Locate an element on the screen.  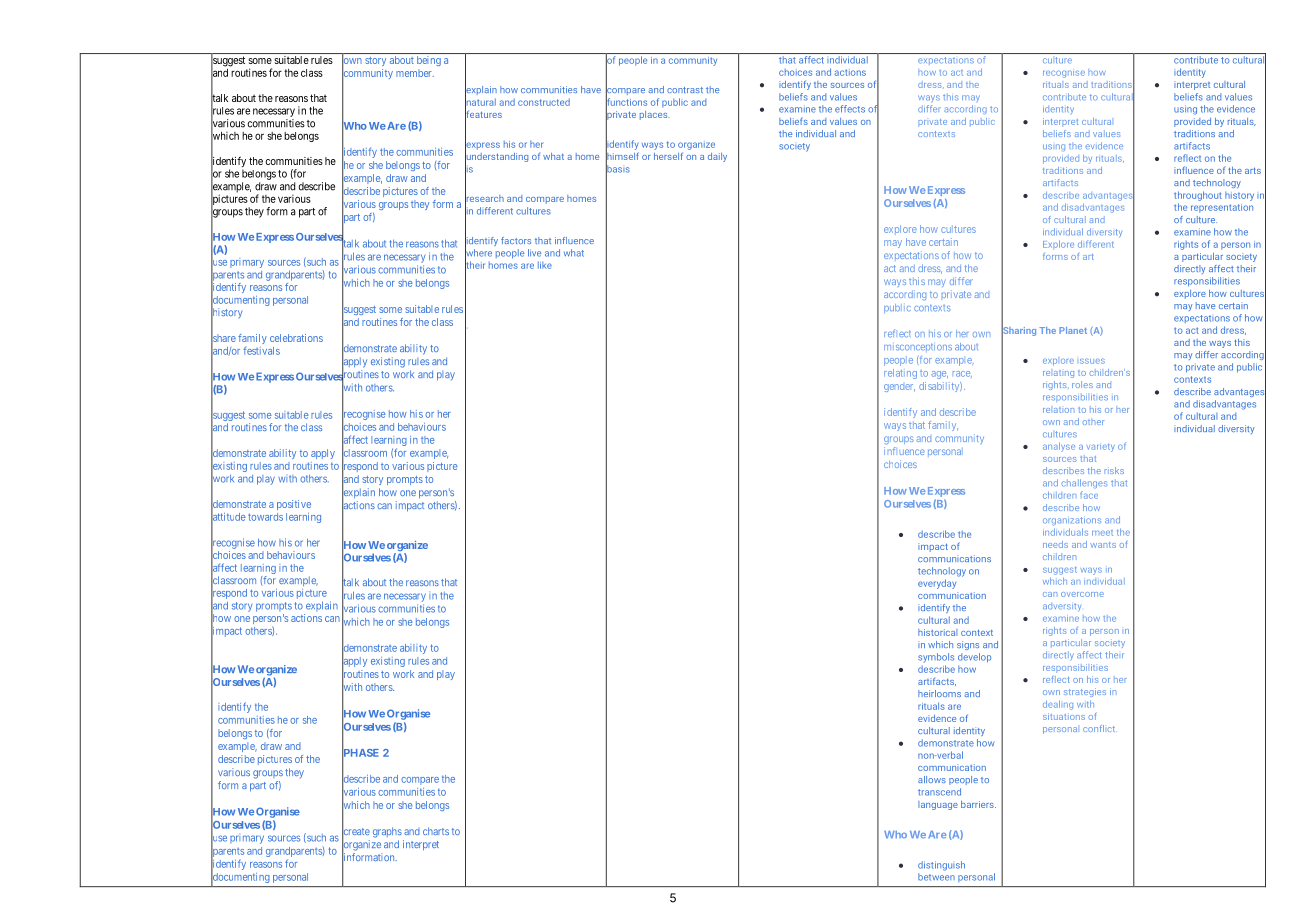
issues is located at coordinates (1092, 361).
